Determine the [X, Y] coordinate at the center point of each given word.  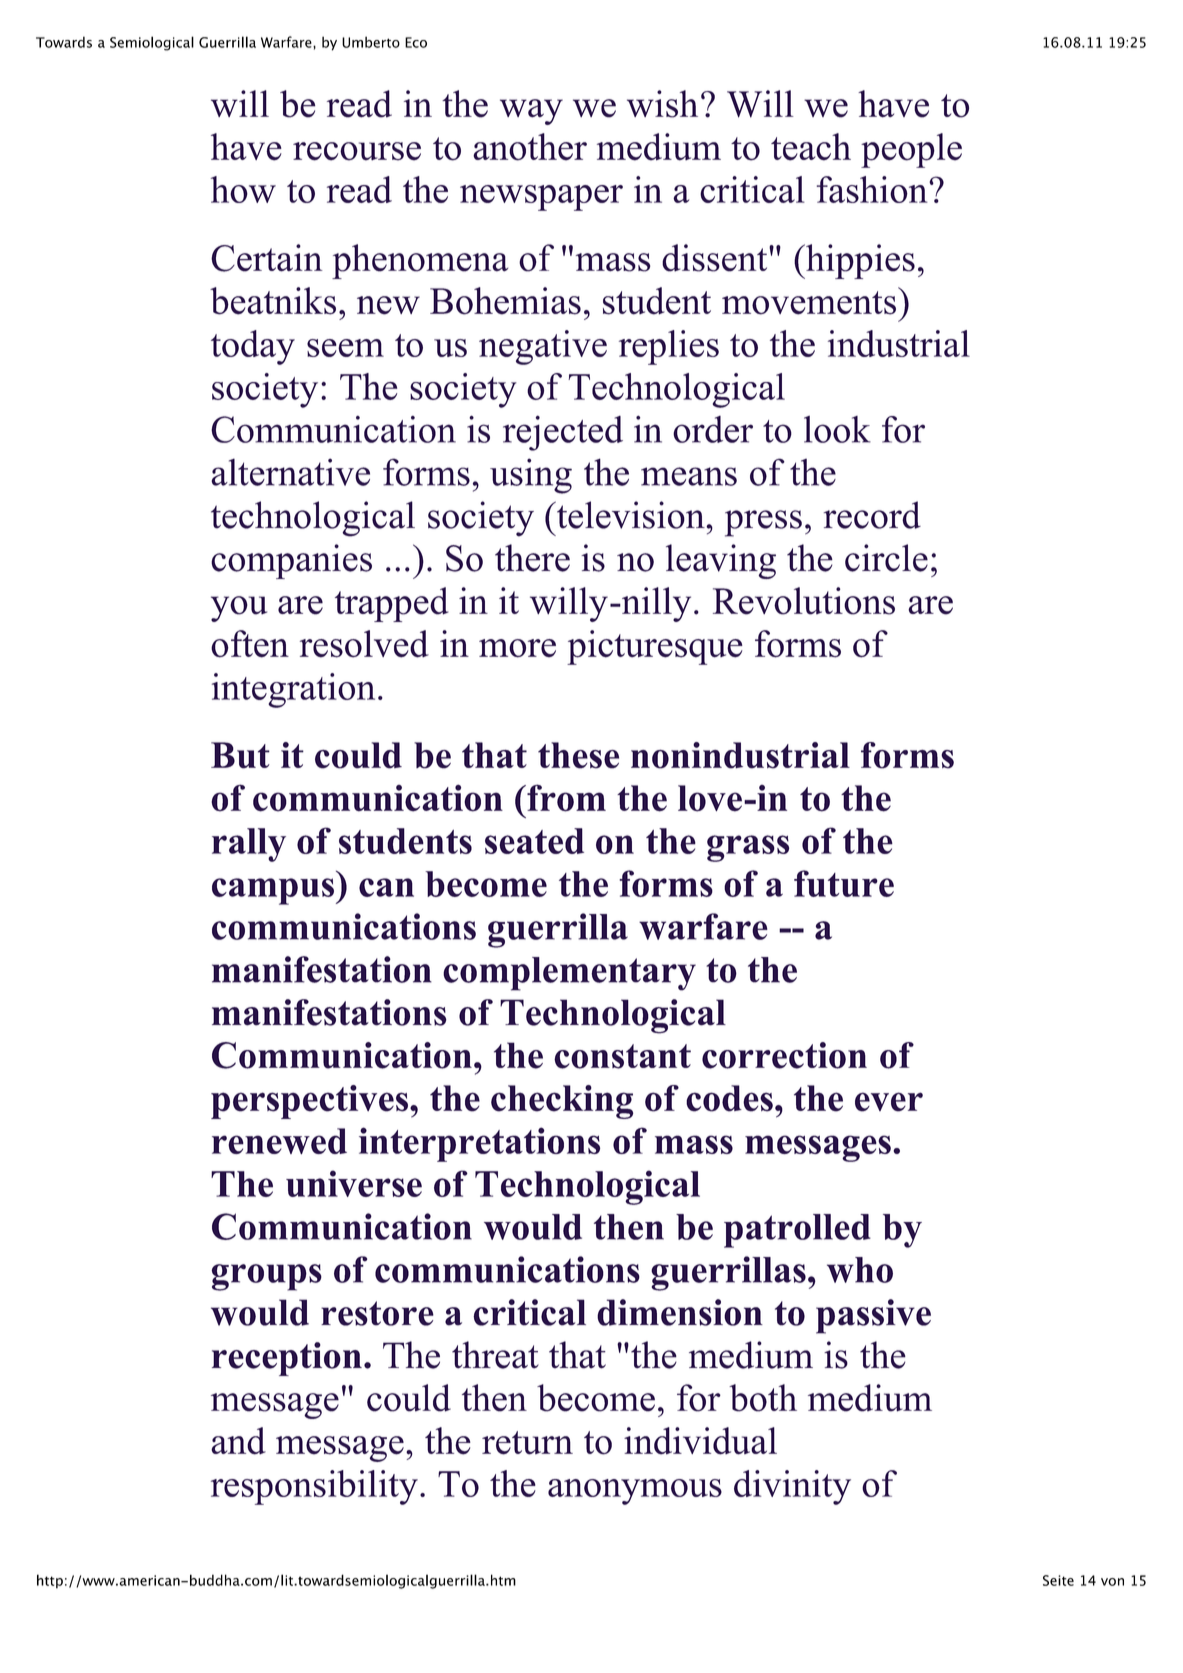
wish [662, 104]
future [844, 883]
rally [249, 845]
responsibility [314, 1487]
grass [748, 848]
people [911, 150]
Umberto [371, 42]
